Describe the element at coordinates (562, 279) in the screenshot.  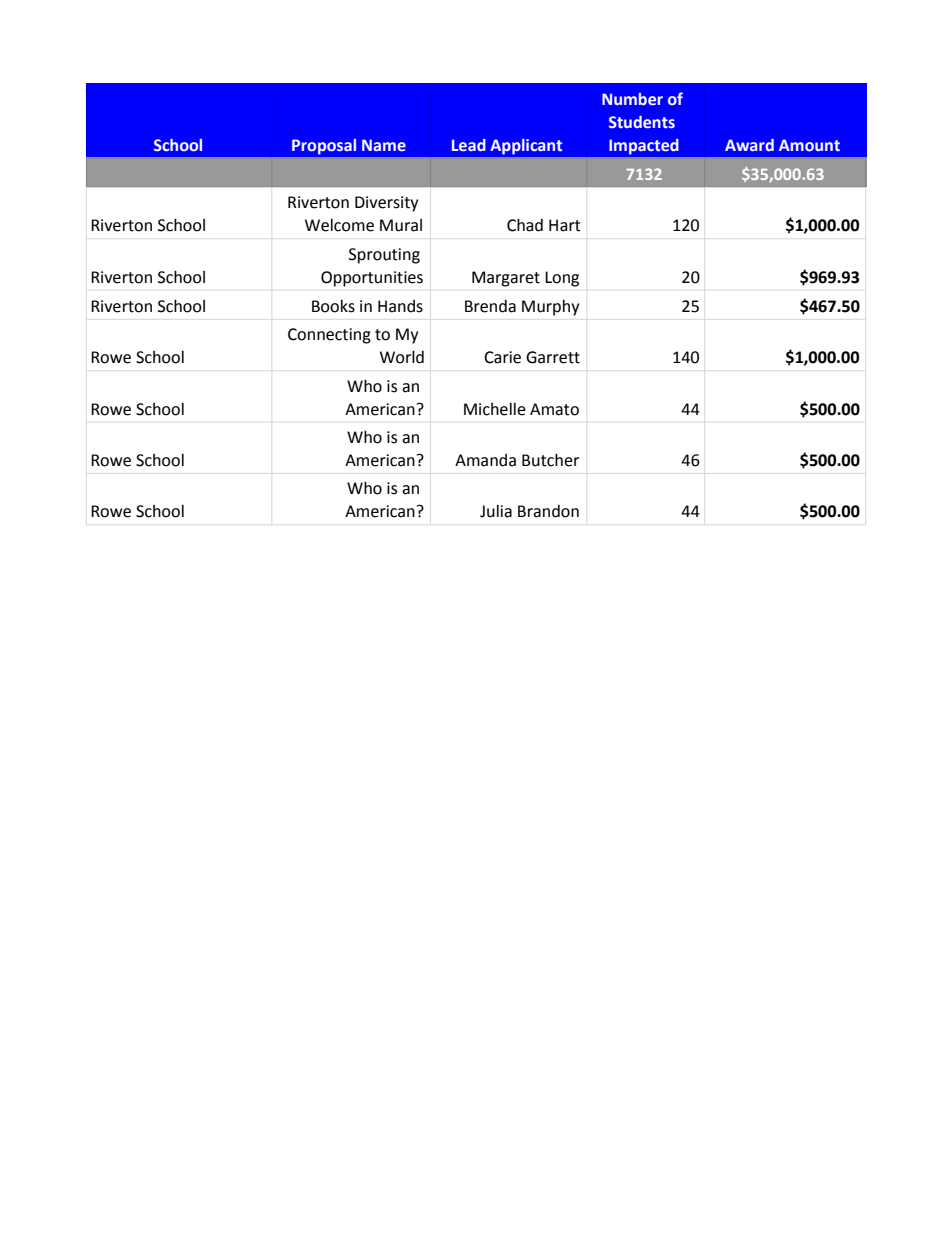
I see `Long` at that location.
